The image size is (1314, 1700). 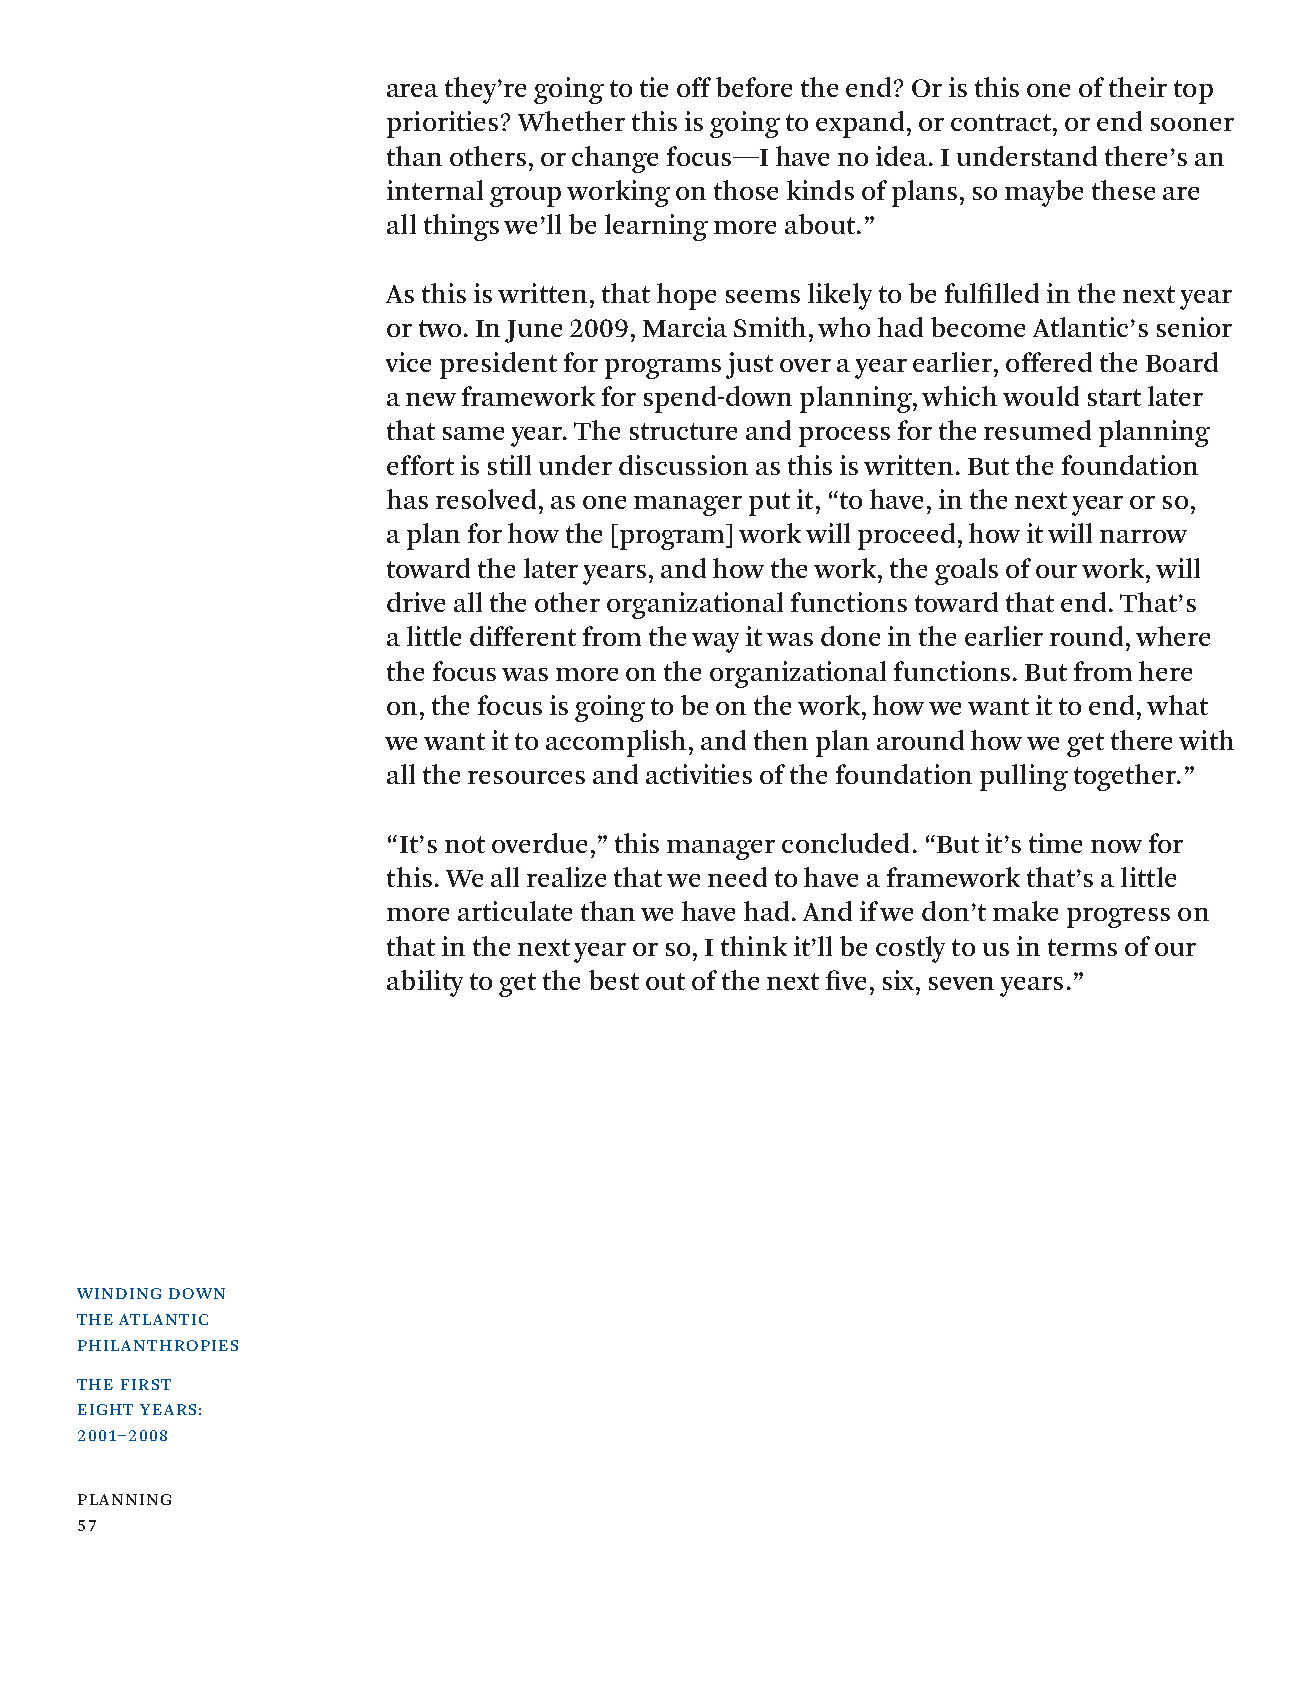 I want to click on WINDING, so click(x=119, y=1293).
